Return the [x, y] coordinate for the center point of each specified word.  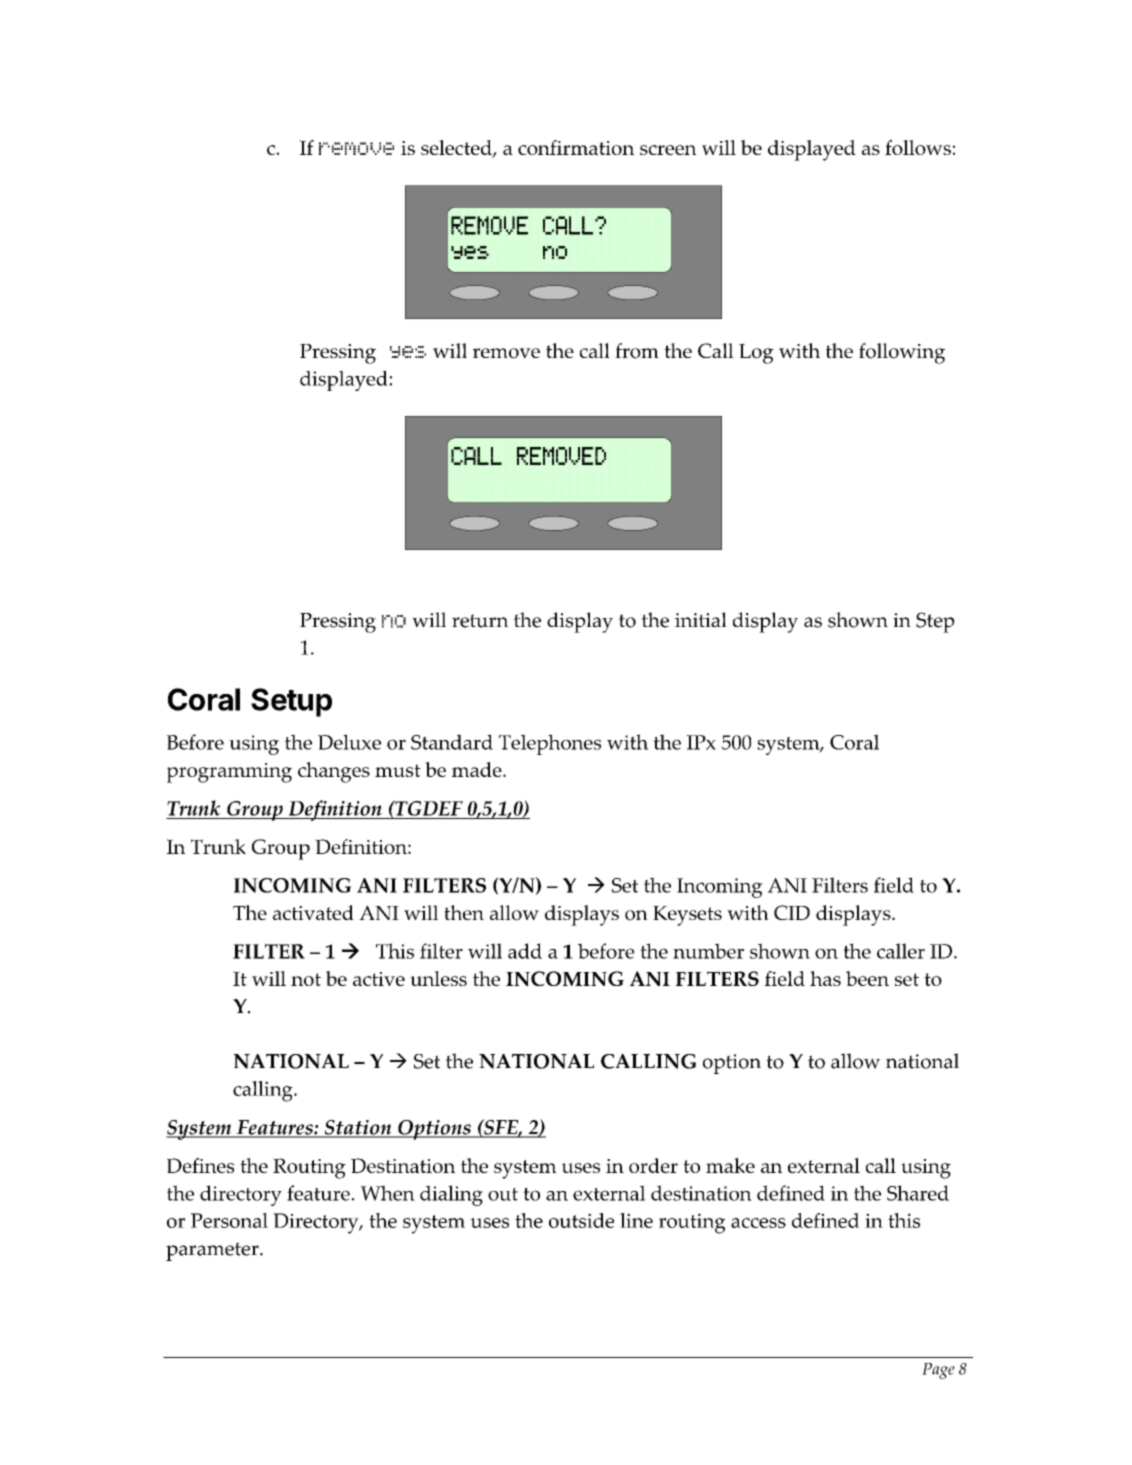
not [306, 979]
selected [457, 149]
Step [935, 622]
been [867, 978]
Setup [291, 702]
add [525, 951]
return [480, 621]
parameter [213, 1251]
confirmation [576, 147]
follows [918, 147]
